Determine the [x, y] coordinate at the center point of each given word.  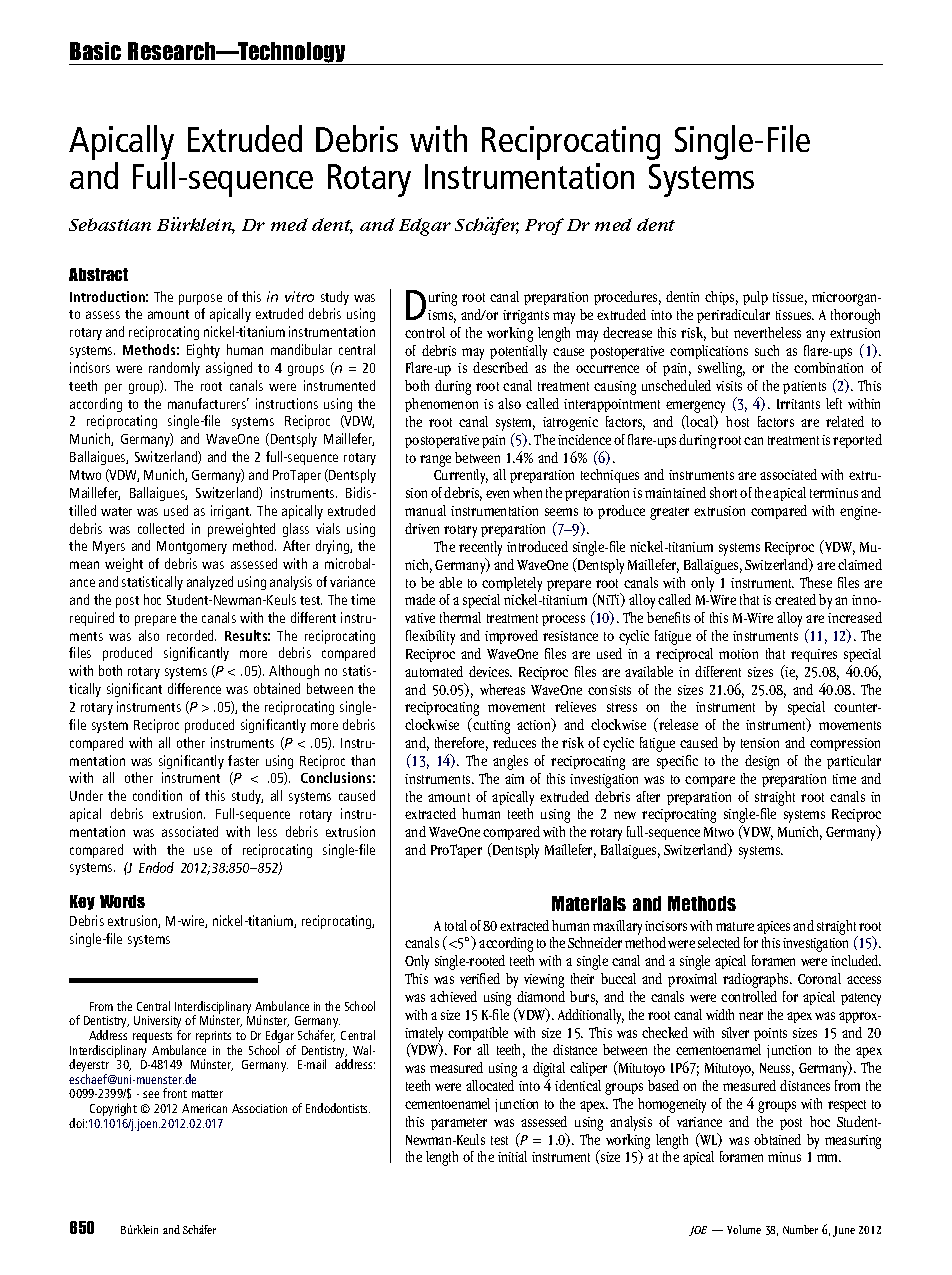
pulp [755, 298]
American [204, 1108]
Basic [95, 51]
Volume [744, 1229]
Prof [544, 226]
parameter [459, 1124]
